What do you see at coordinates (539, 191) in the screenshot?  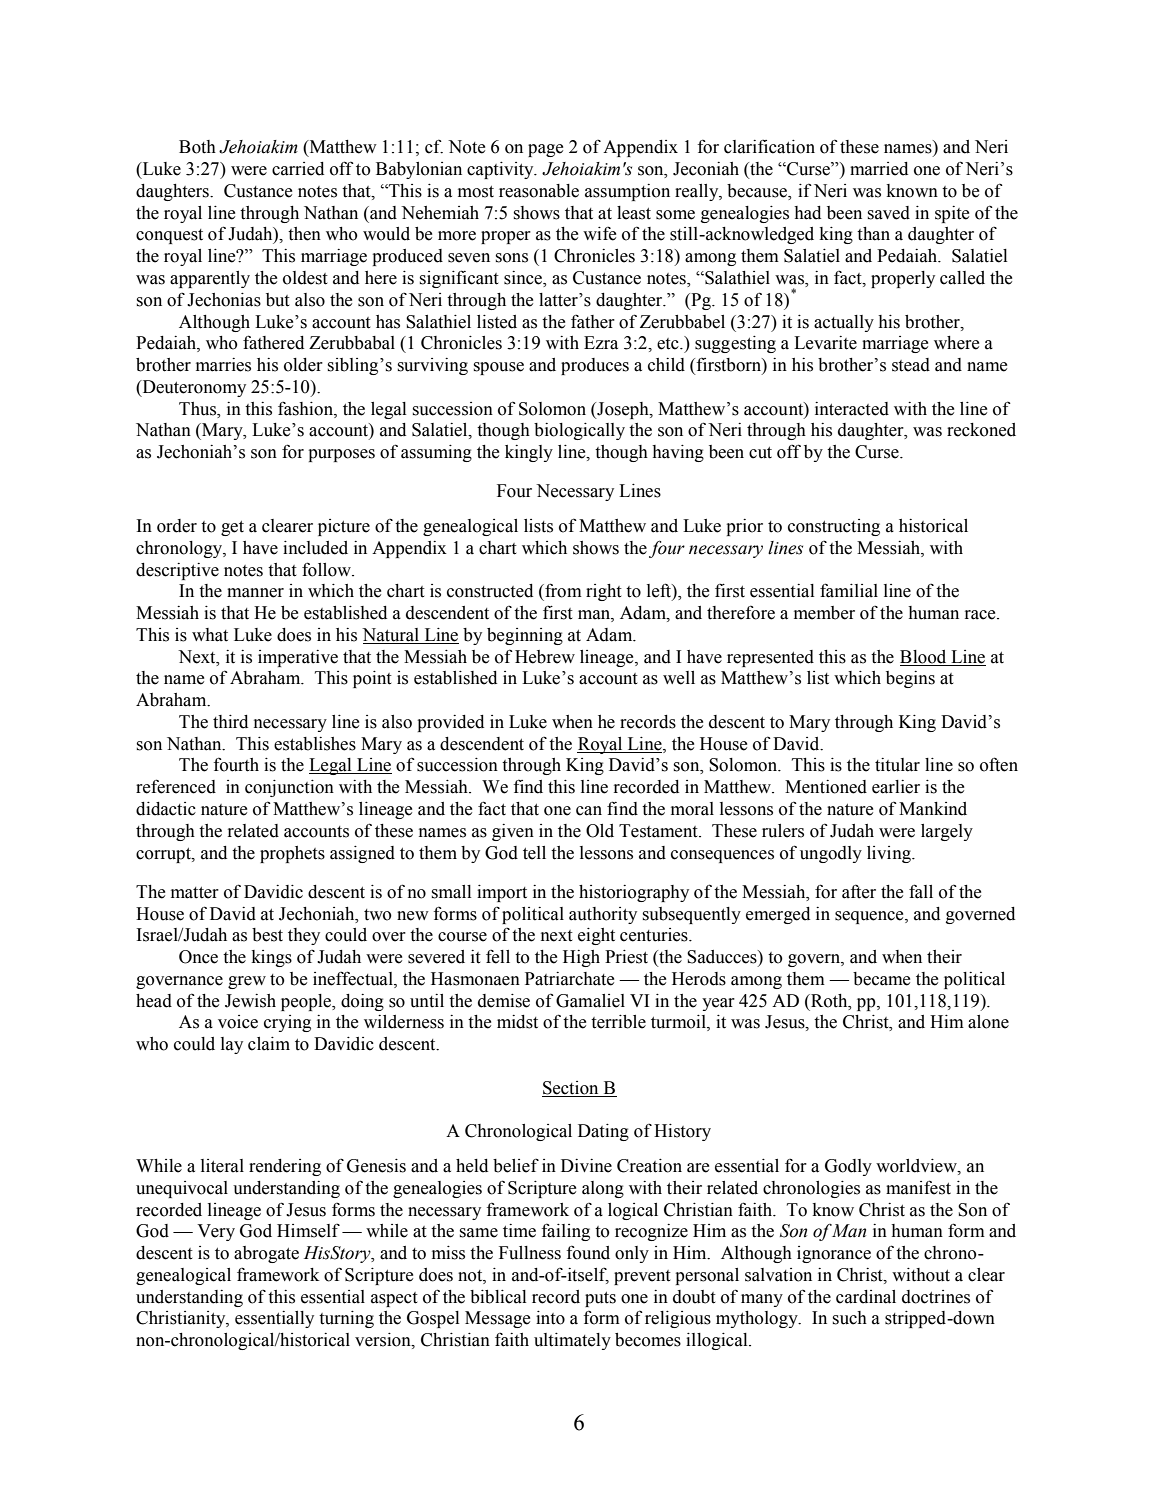 I see `reasonable` at bounding box center [539, 191].
